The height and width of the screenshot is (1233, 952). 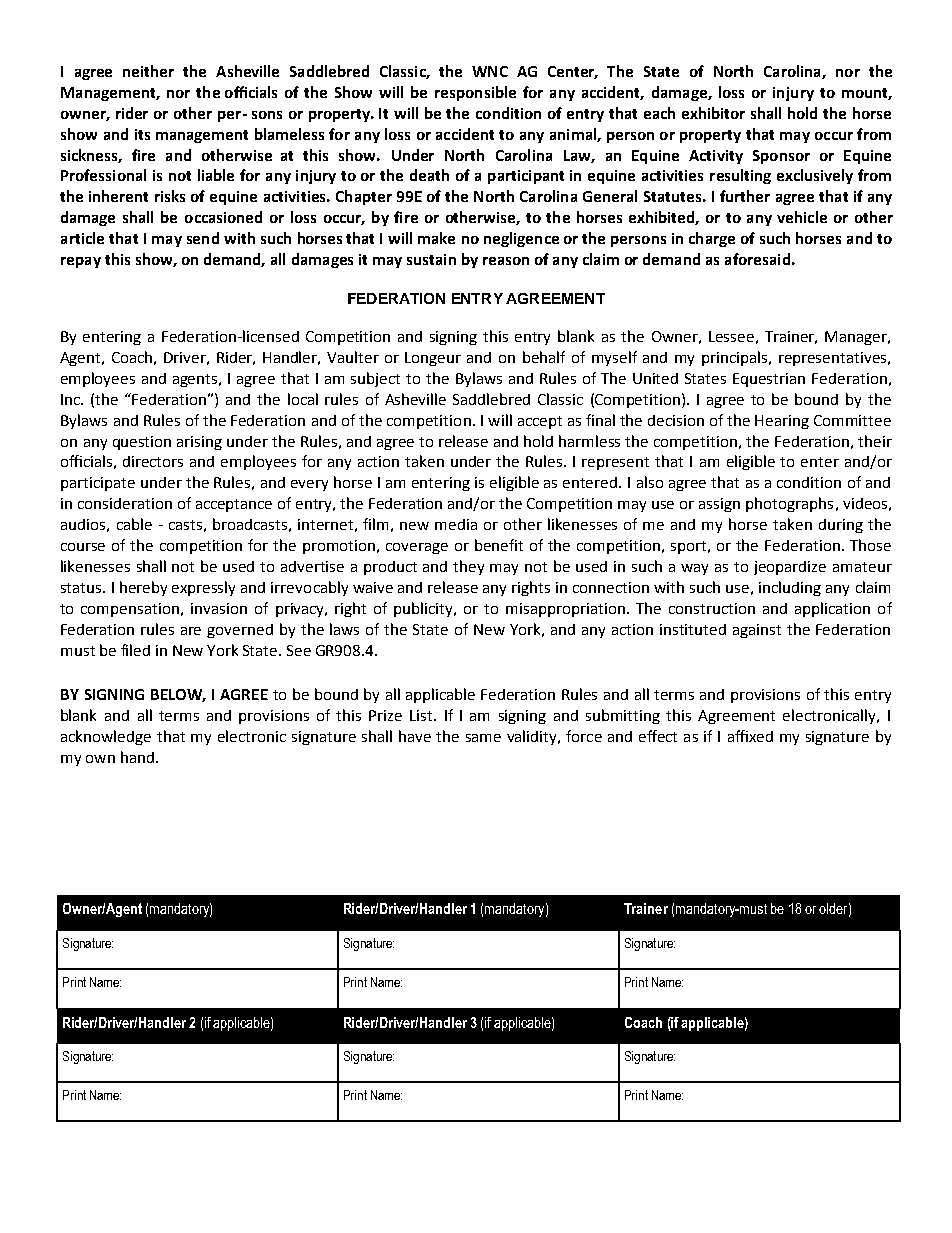 I want to click on consideration, so click(x=125, y=503).
